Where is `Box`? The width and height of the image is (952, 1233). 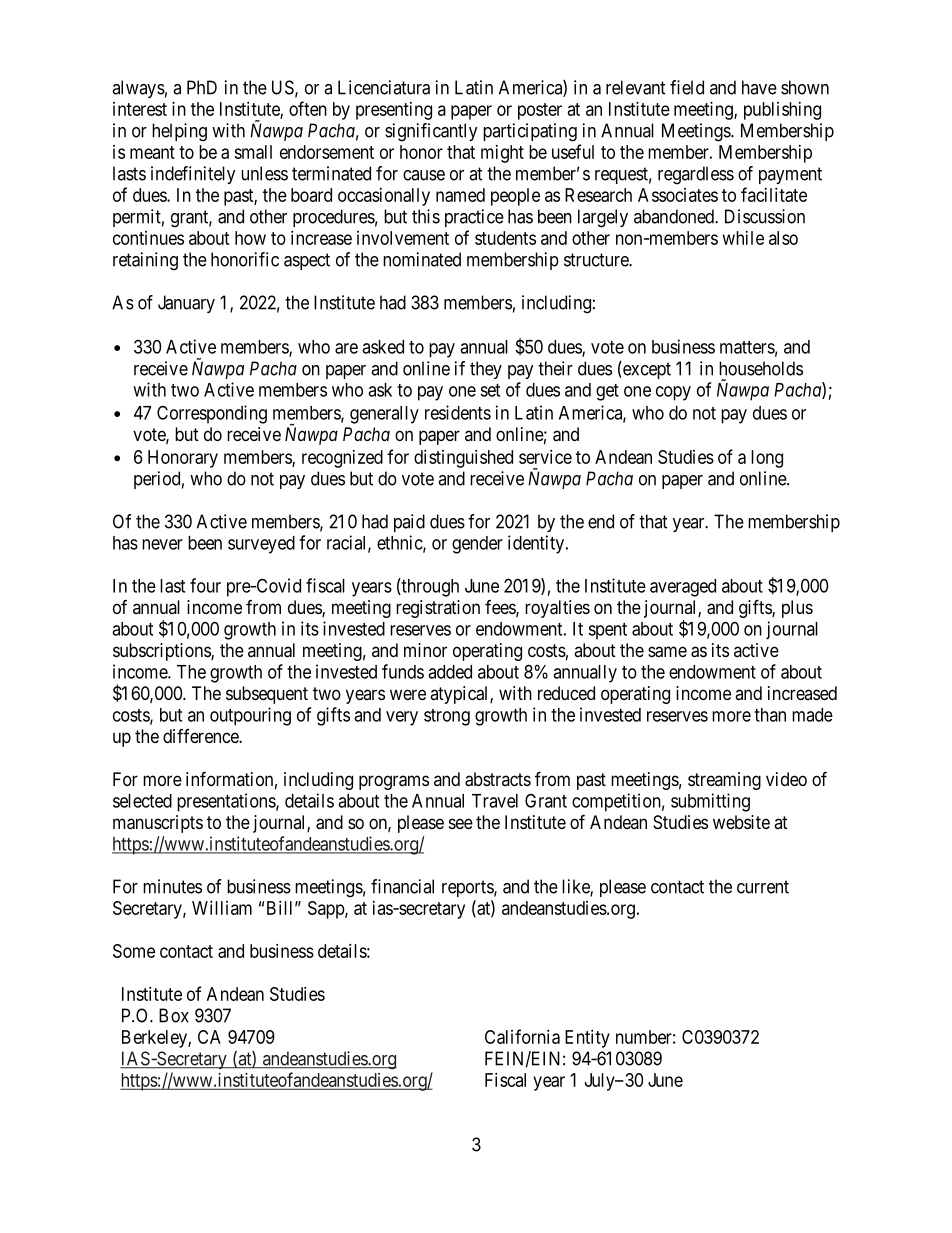 Box is located at coordinates (174, 1015).
